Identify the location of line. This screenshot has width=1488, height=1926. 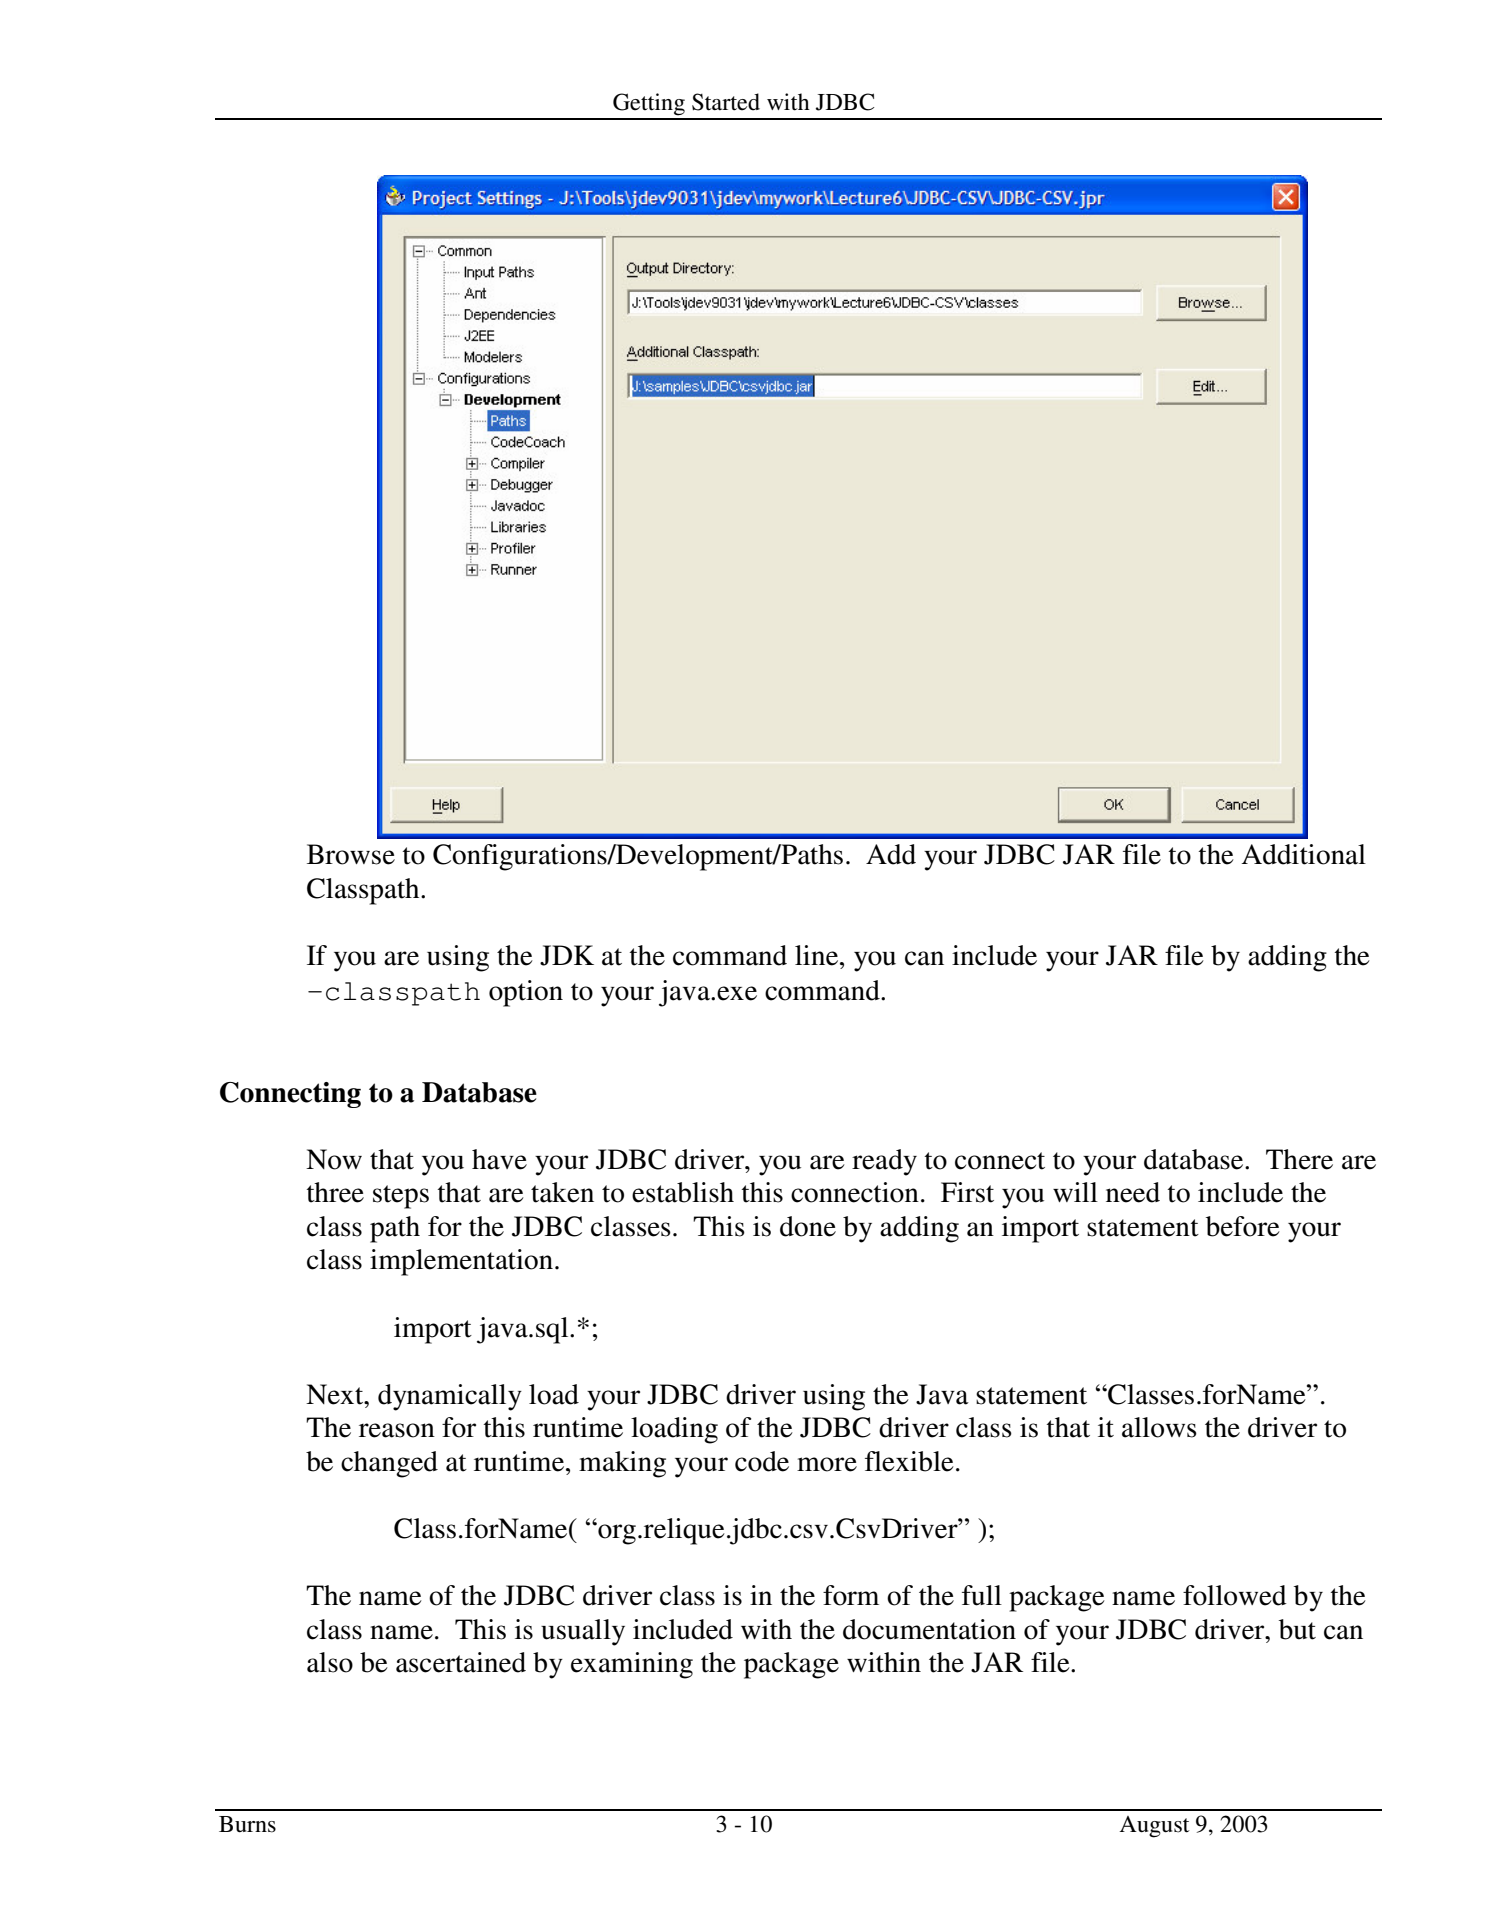
(818, 955).
